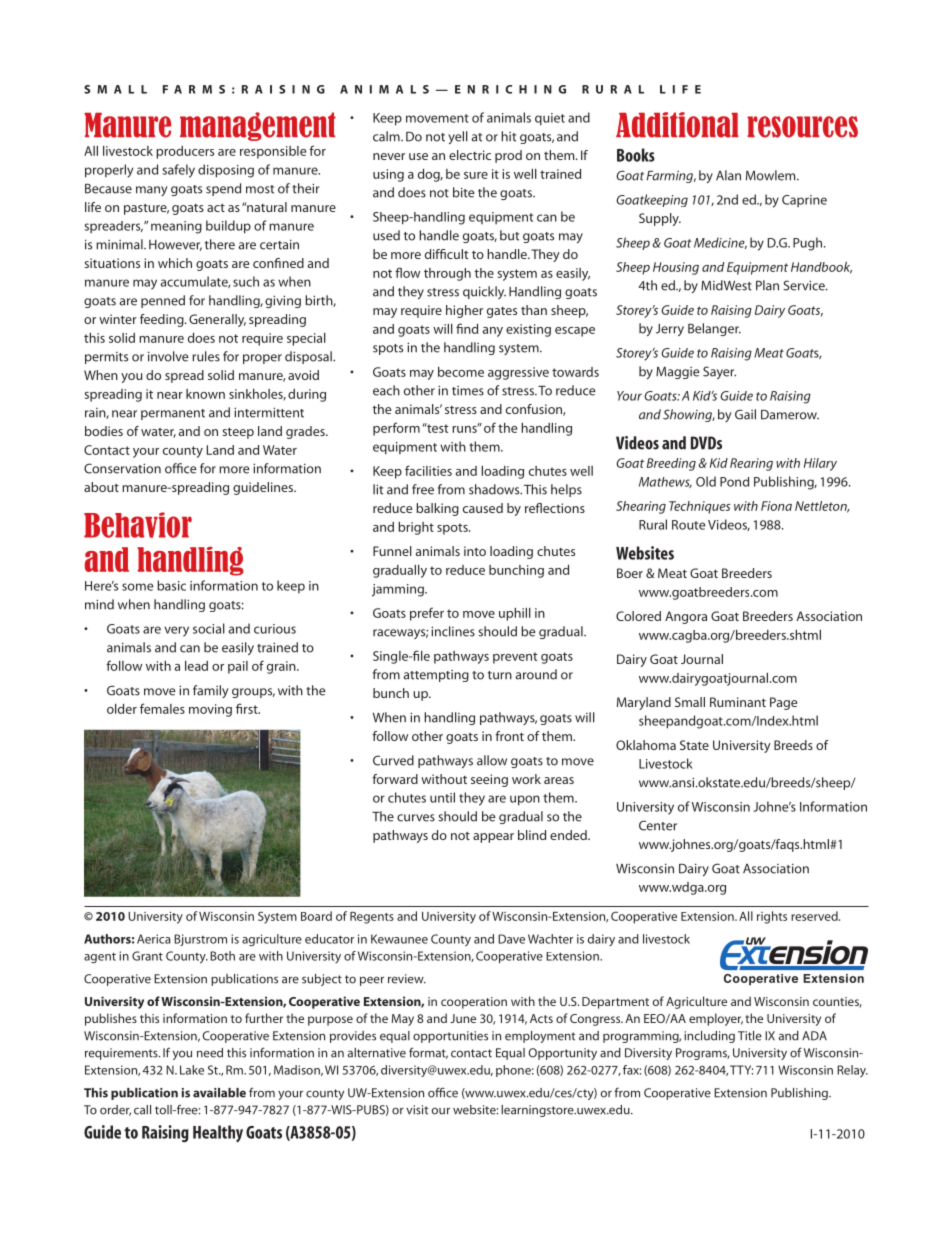 Image resolution: width=952 pixels, height=1233 pixels. I want to click on Grant, so click(147, 956).
